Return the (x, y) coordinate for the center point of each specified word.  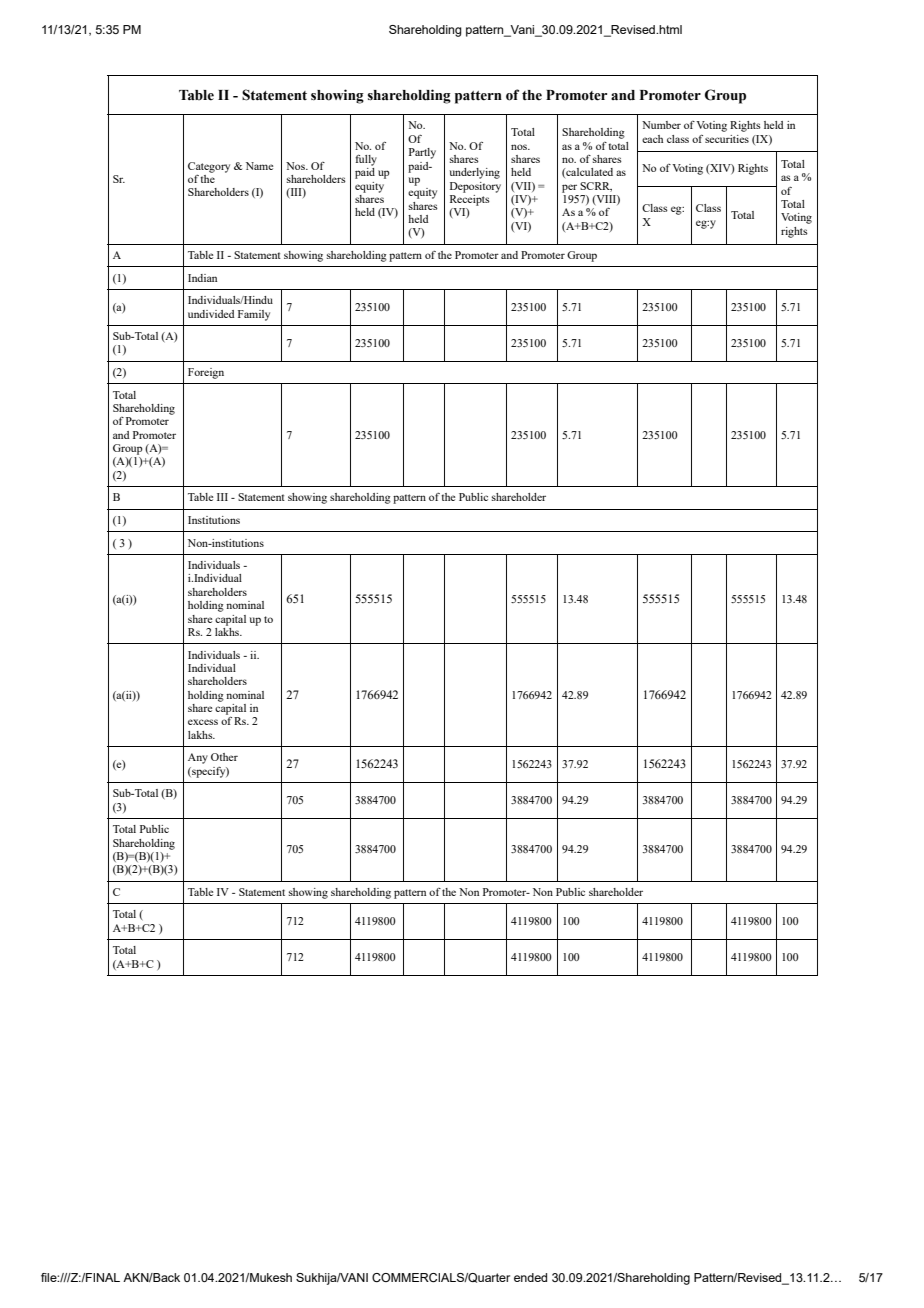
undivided (211, 314)
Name (259, 166)
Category (209, 167)
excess (203, 722)
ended (530, 1277)
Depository (475, 187)
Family (254, 315)
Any (198, 758)
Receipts (470, 199)
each (652, 139)
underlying (475, 173)
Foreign (206, 373)
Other (224, 757)
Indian (202, 278)
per (569, 188)
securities (727, 139)
